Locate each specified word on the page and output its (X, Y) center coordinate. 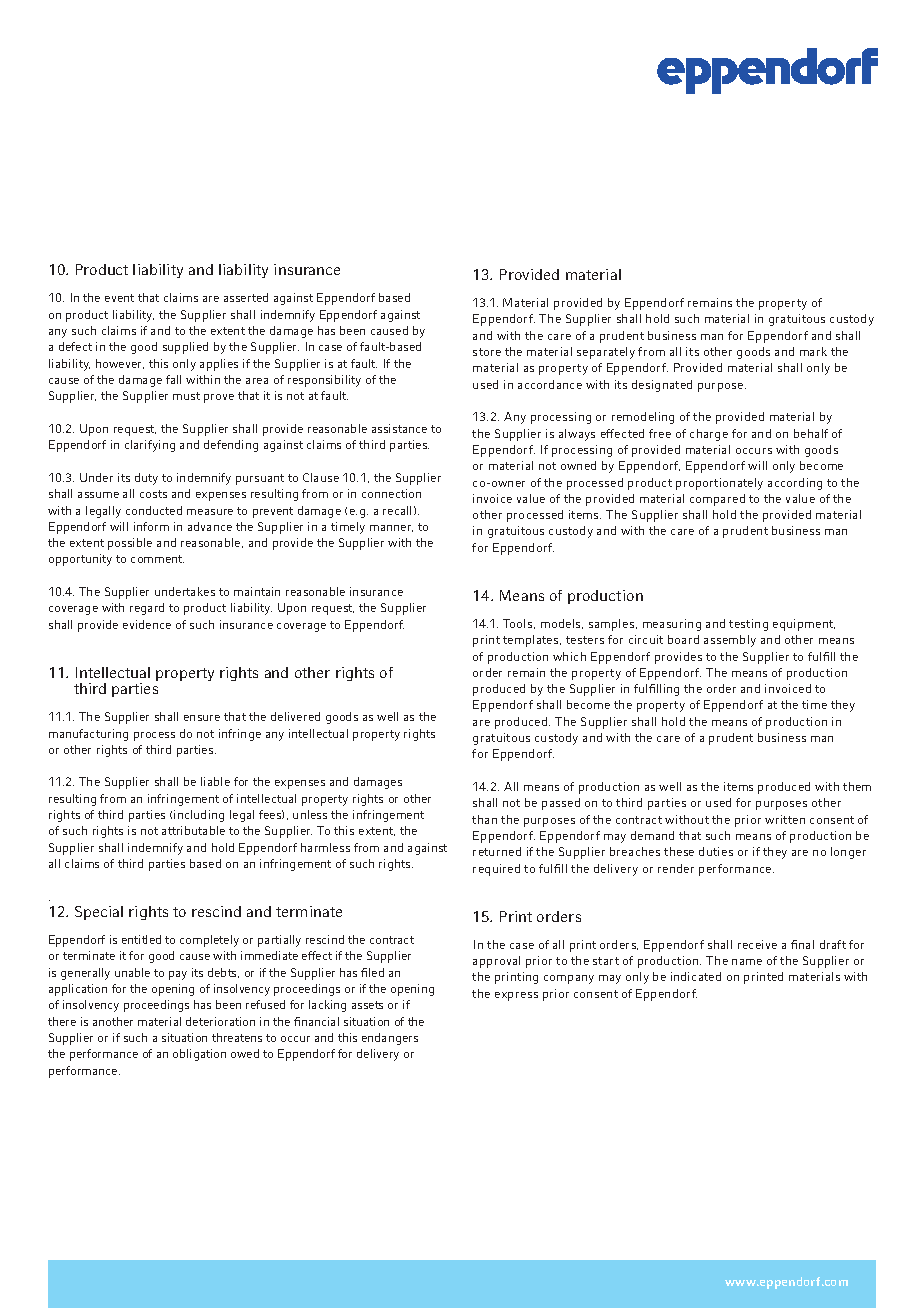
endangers (390, 1039)
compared (717, 500)
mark (813, 351)
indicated (696, 976)
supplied (185, 348)
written (785, 819)
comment (157, 559)
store (487, 352)
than (484, 819)
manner (391, 528)
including (199, 816)
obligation (199, 1055)
